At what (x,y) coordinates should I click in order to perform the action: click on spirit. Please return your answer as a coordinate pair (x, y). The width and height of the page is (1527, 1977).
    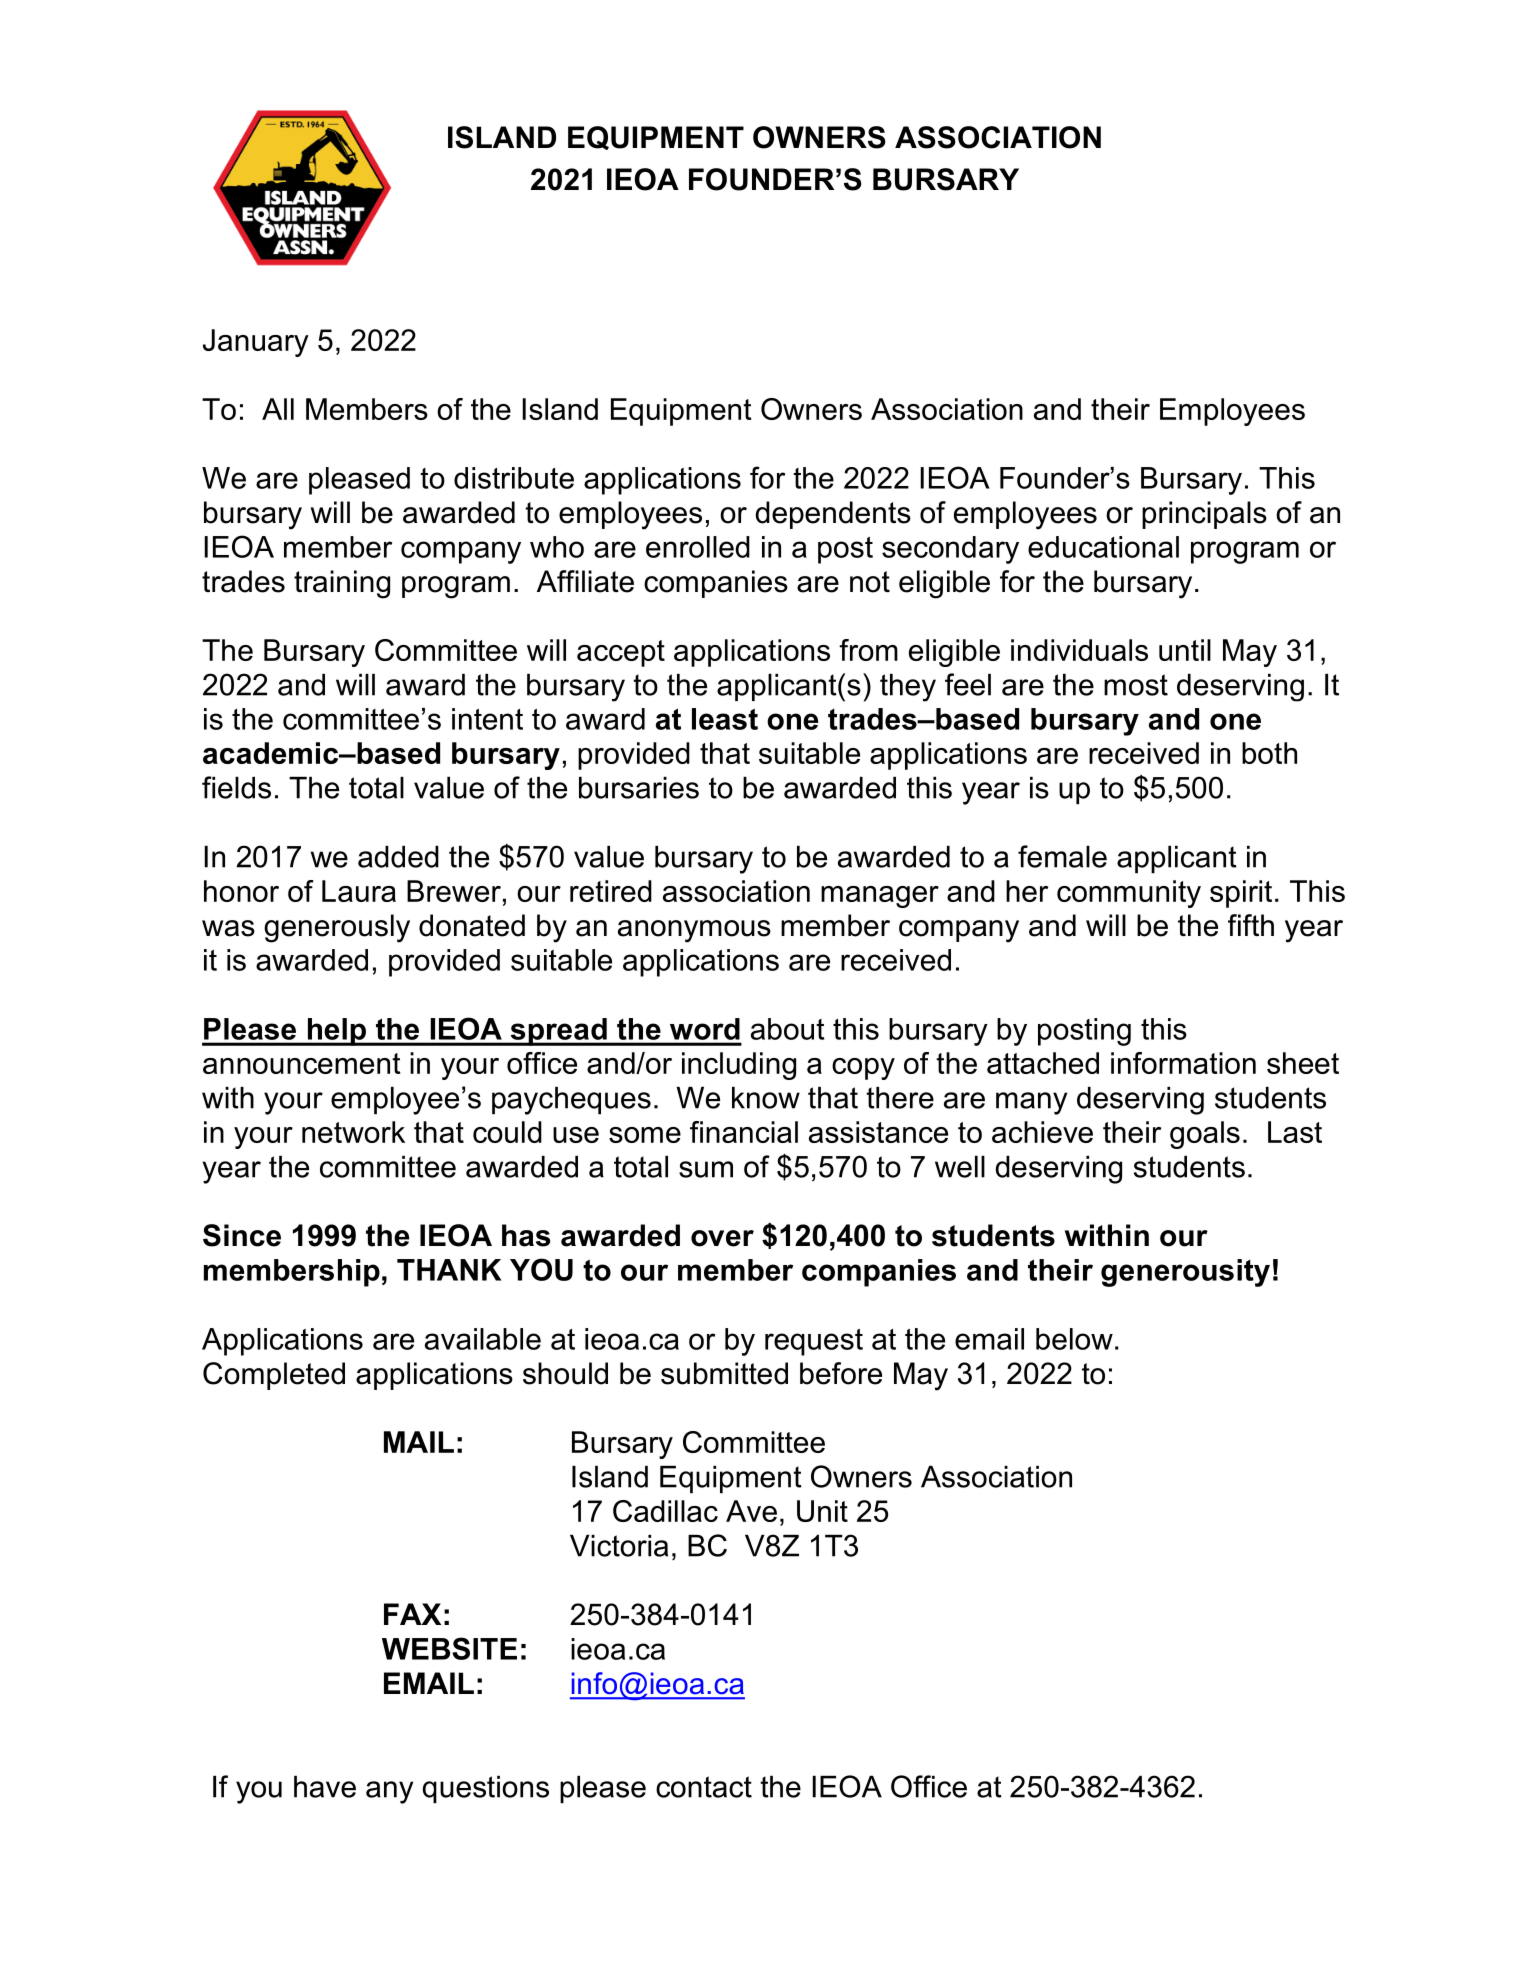
    Looking at the image, I should click on (1241, 894).
